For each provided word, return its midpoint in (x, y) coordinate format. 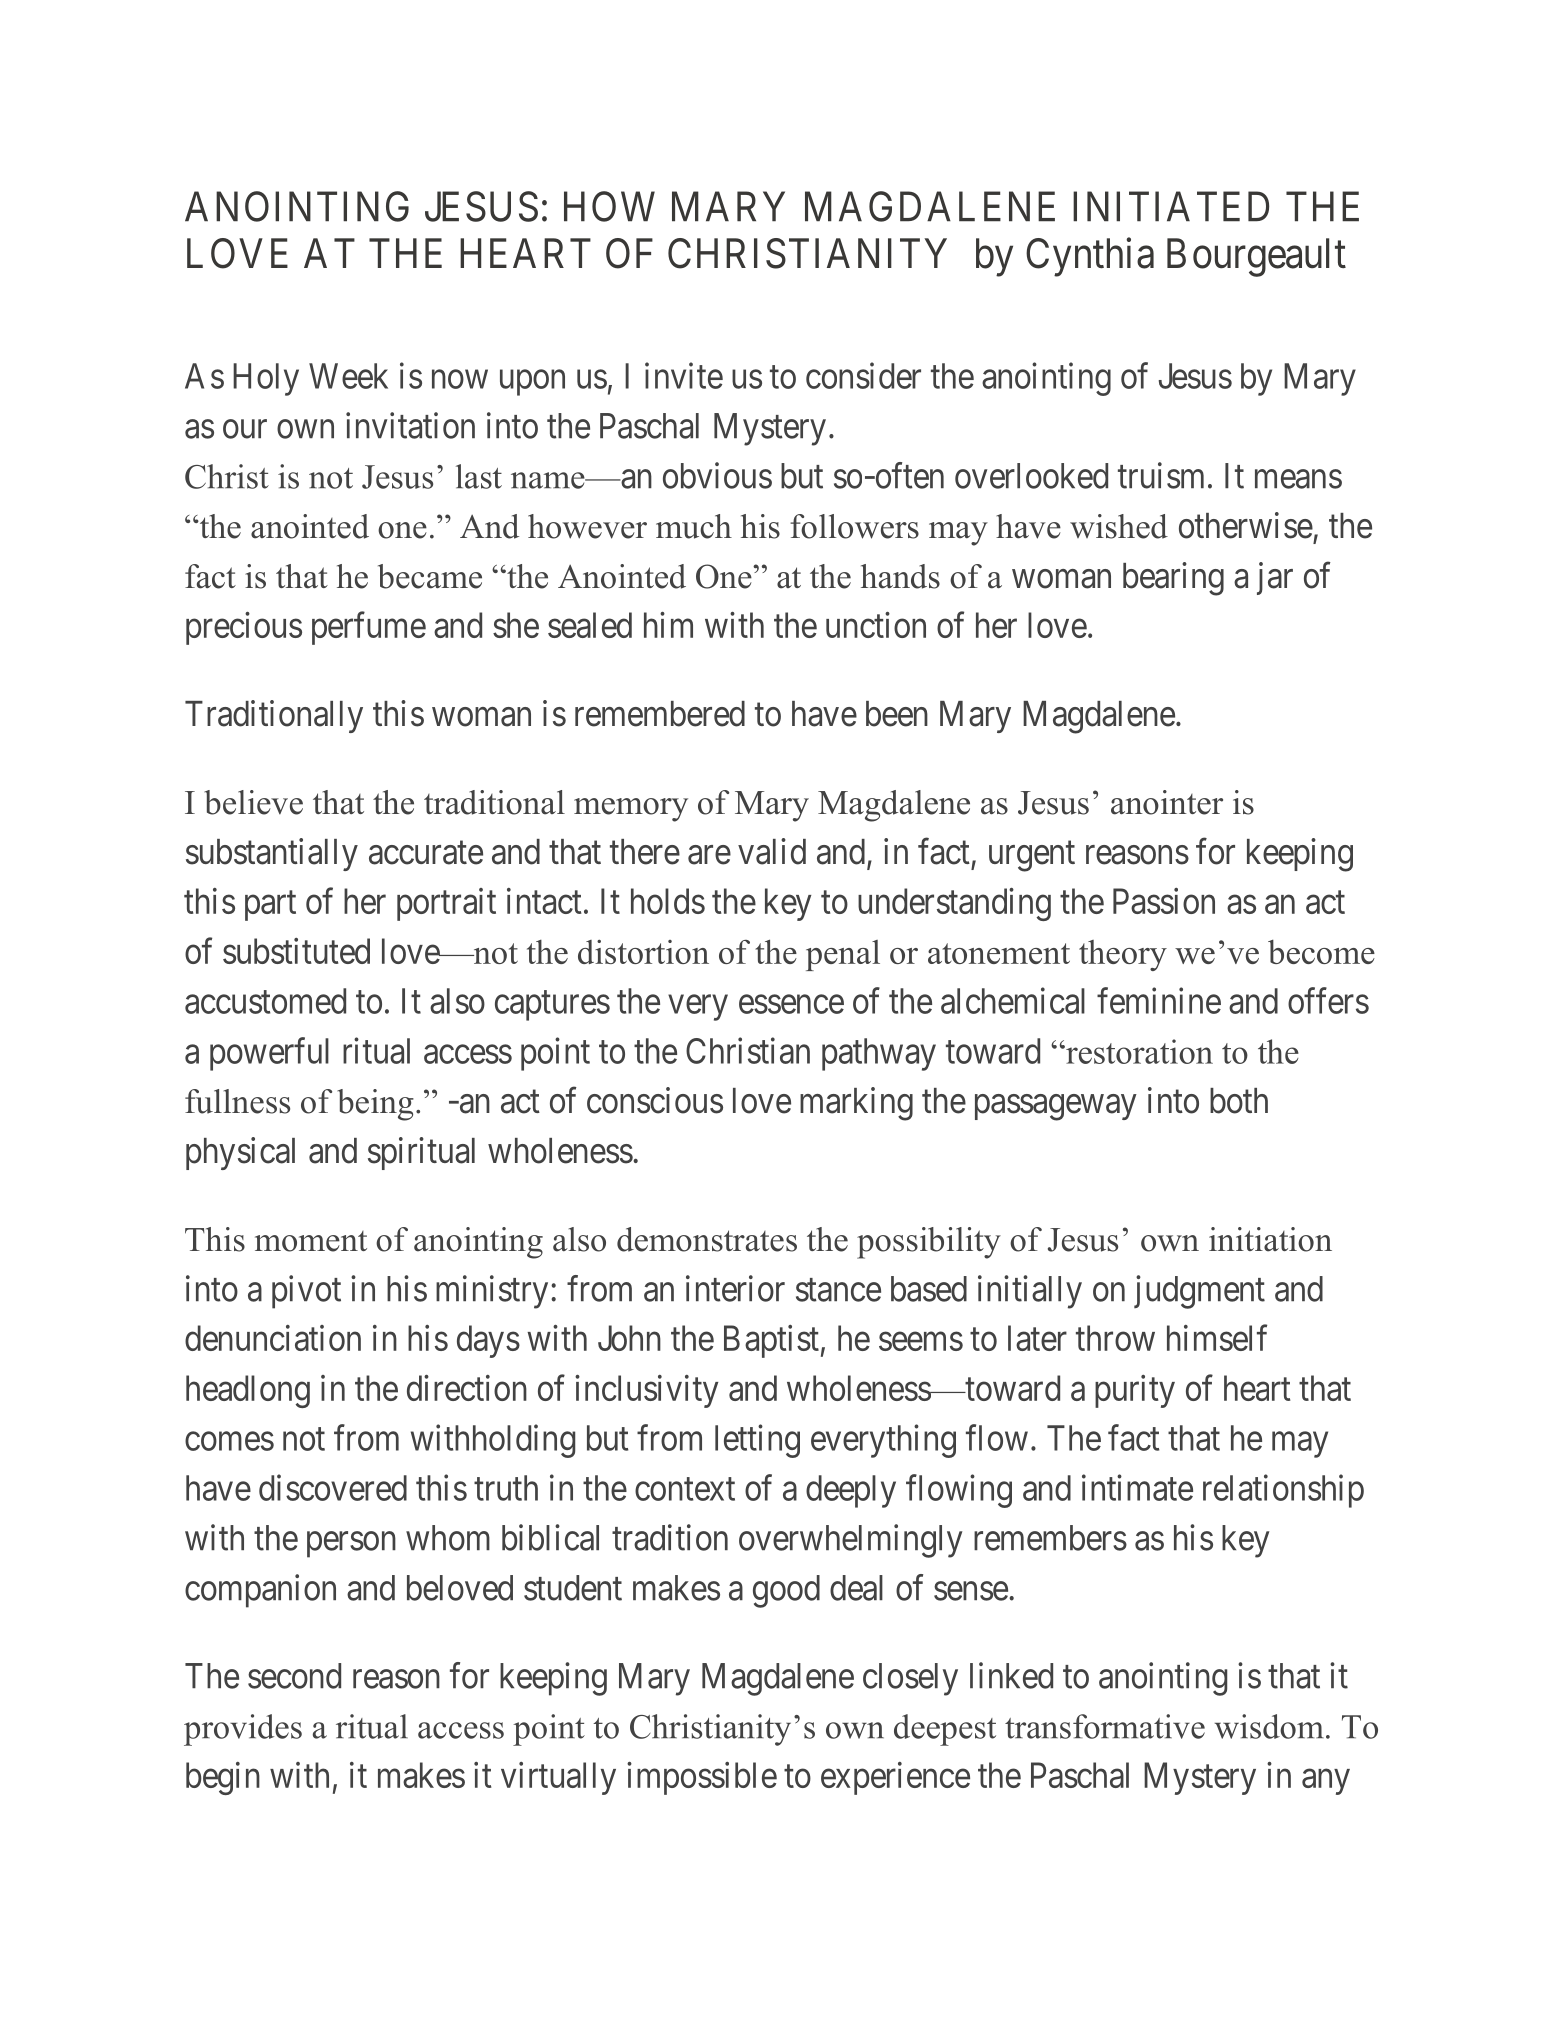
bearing (1173, 579)
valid (772, 851)
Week (348, 376)
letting (757, 1441)
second (294, 1676)
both (1239, 1101)
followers (854, 526)
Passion (1164, 901)
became (430, 576)
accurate (426, 853)
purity (1135, 1391)
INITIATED (1171, 206)
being (375, 1105)
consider (863, 375)
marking (856, 1104)
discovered (333, 1487)
